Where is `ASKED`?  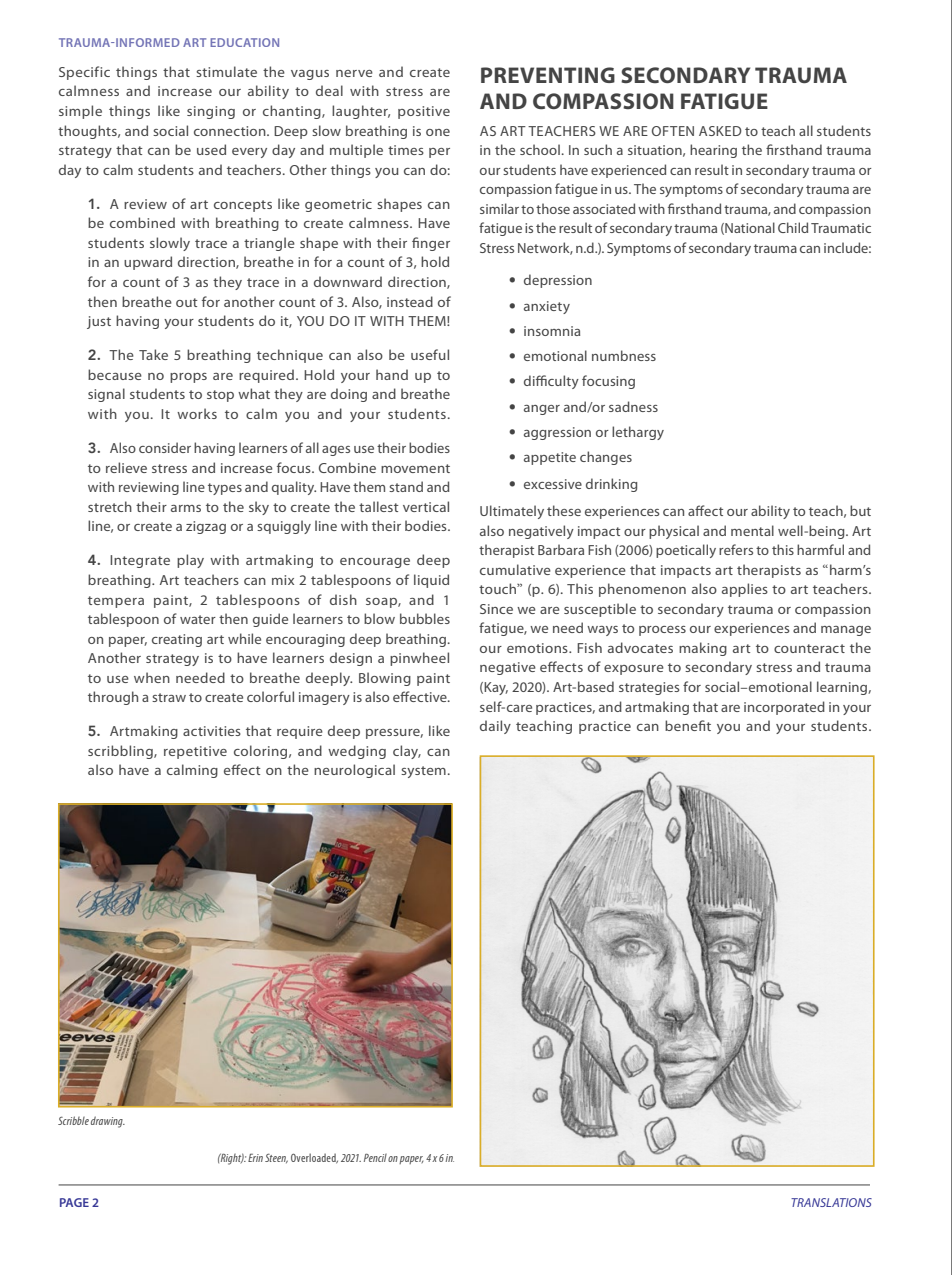 ASKED is located at coordinates (720, 131).
